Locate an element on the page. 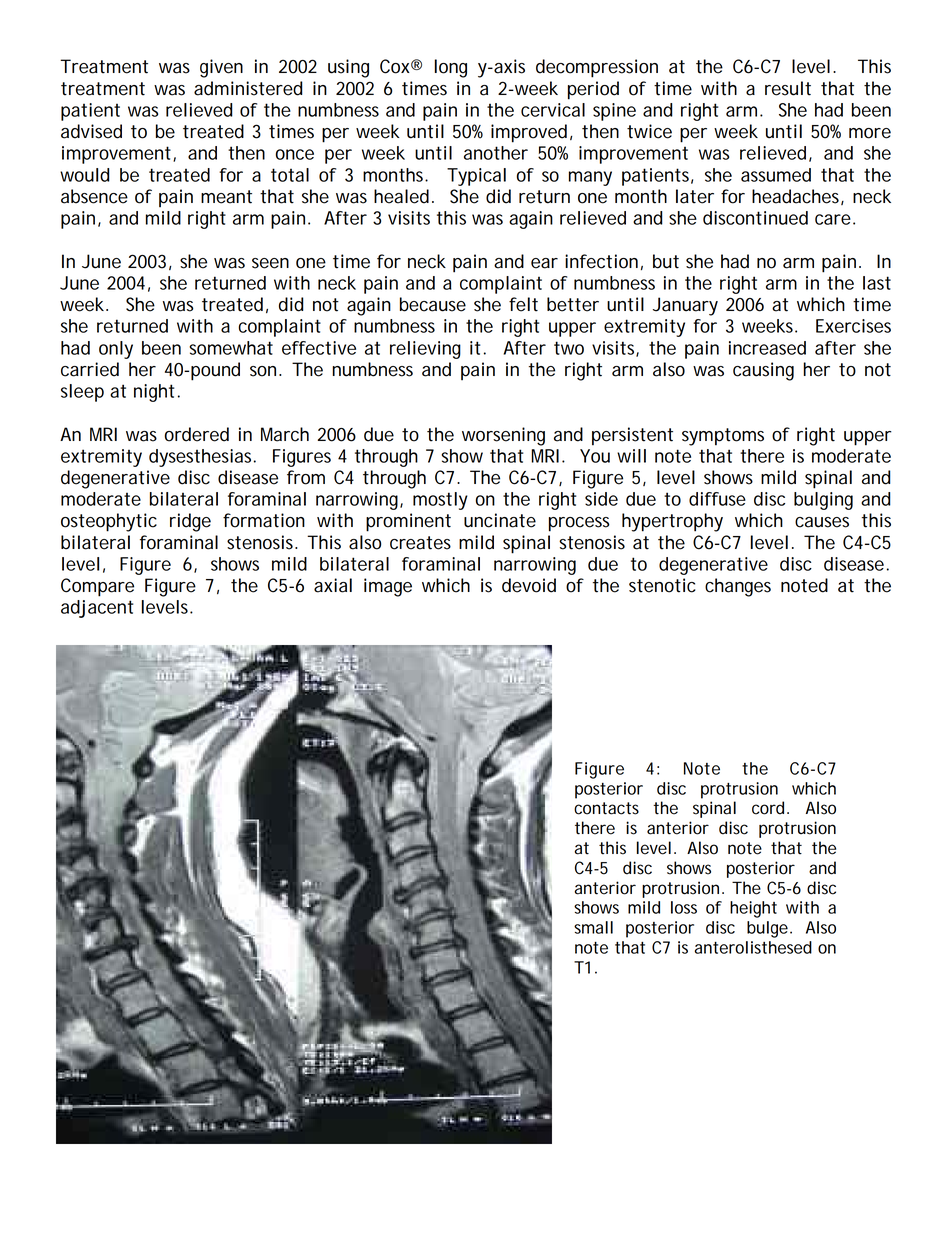  mostly is located at coordinates (440, 501).
